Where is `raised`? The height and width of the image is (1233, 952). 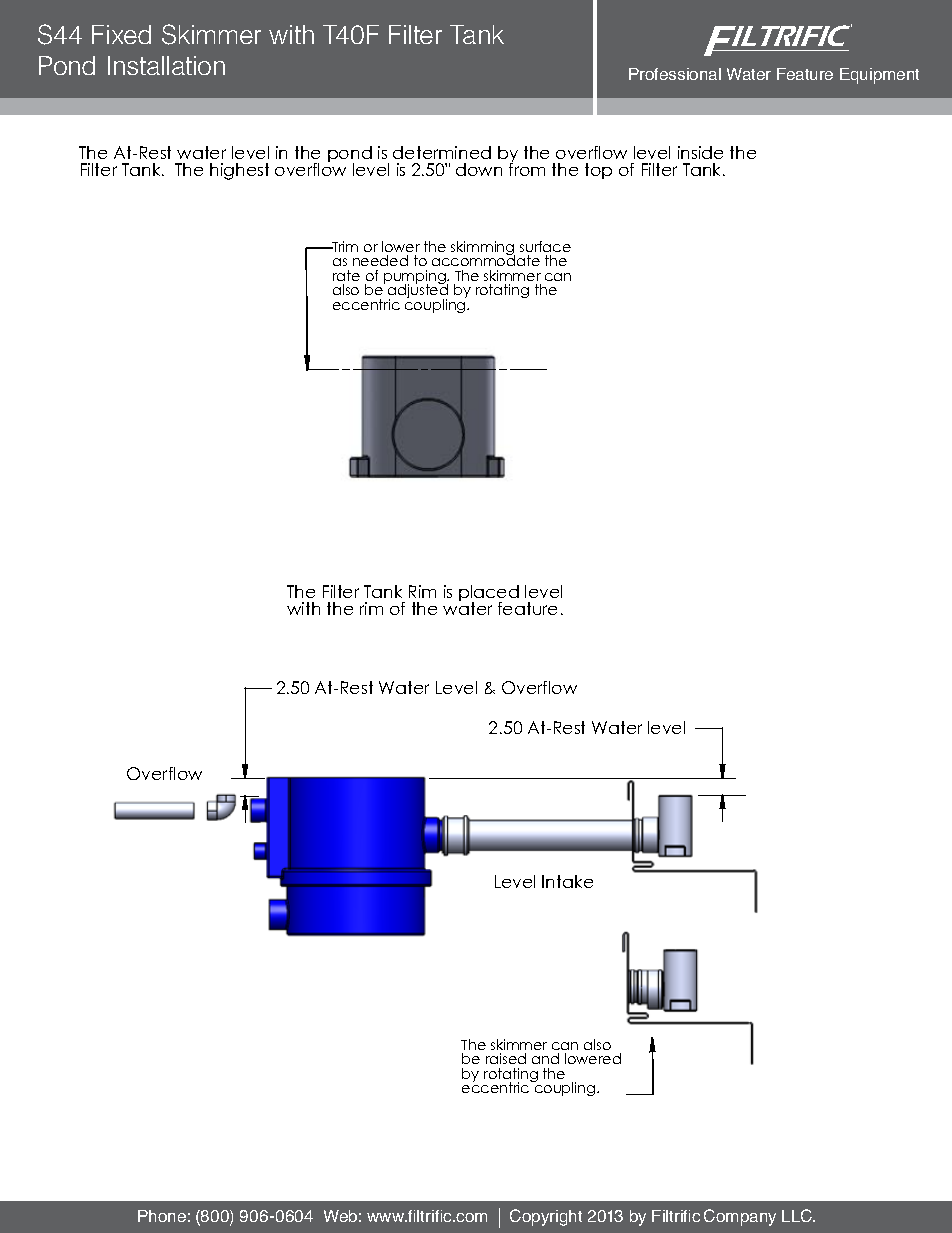
raised is located at coordinates (506, 1058).
